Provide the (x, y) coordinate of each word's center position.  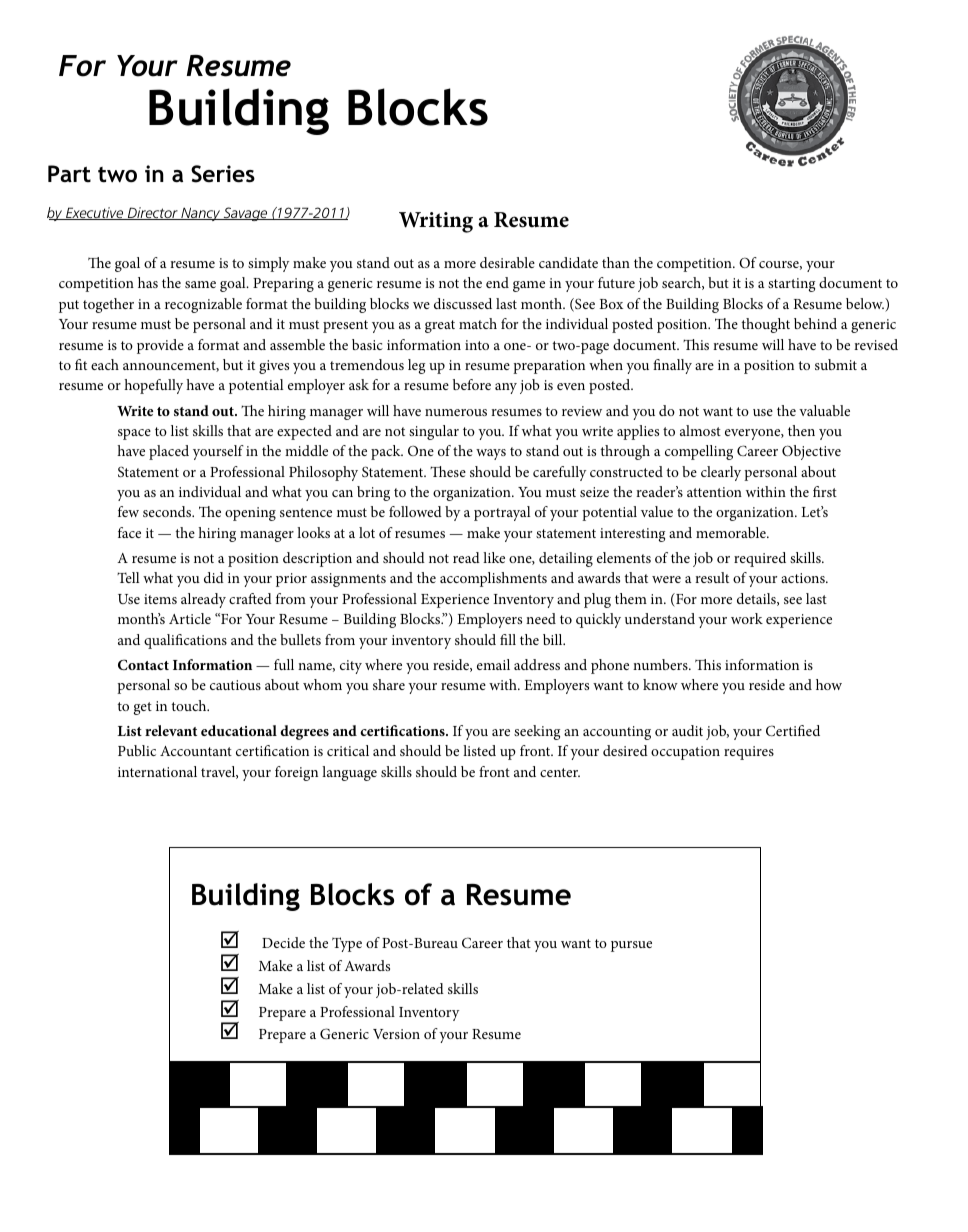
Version (396, 1034)
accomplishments (493, 579)
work (747, 618)
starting (791, 285)
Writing (436, 222)
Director (152, 213)
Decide (283, 942)
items (160, 599)
